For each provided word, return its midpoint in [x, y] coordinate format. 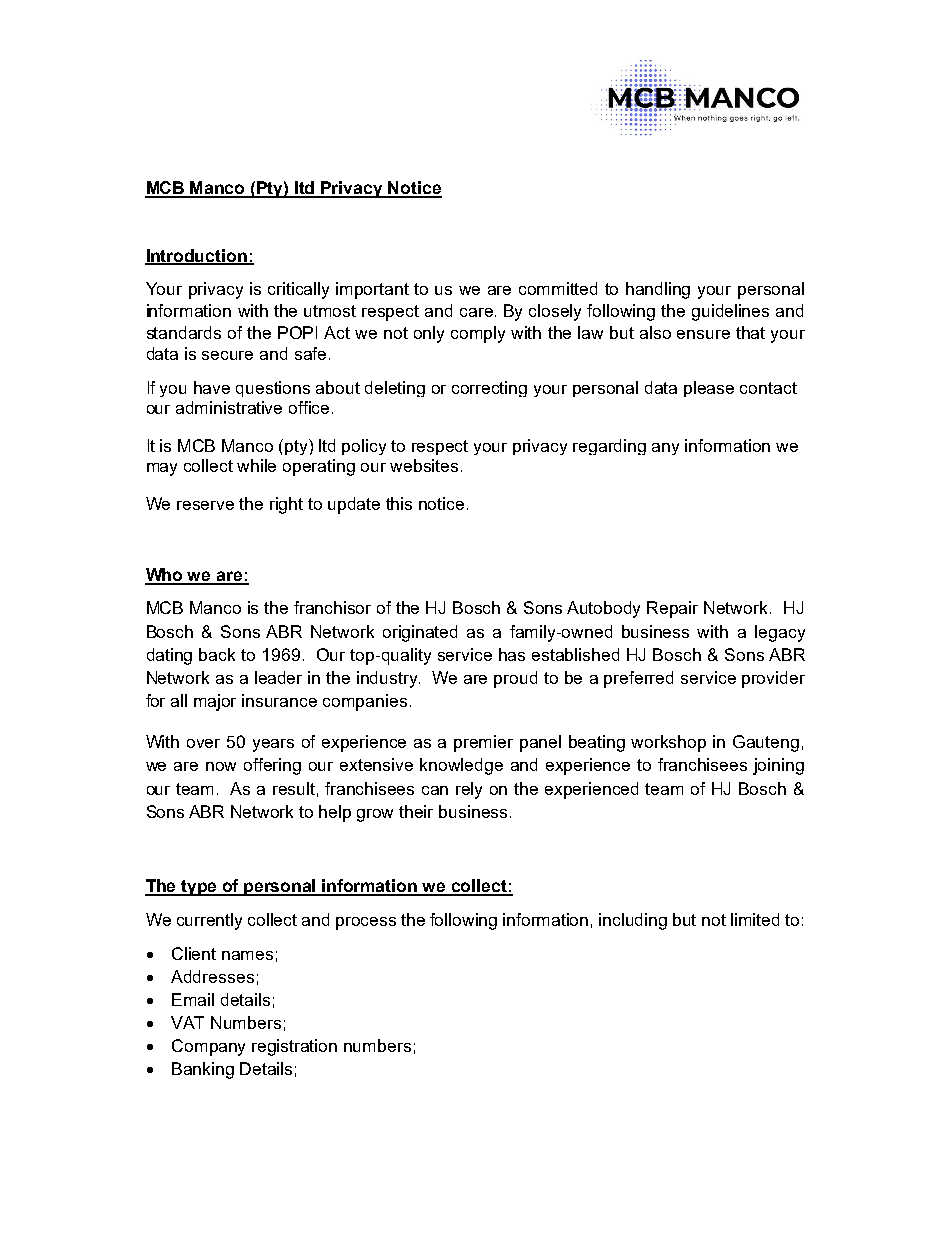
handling [658, 290]
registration [294, 1047]
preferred [638, 679]
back [217, 654]
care [476, 312]
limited [755, 919]
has [512, 654]
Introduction [197, 256]
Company [208, 1047]
